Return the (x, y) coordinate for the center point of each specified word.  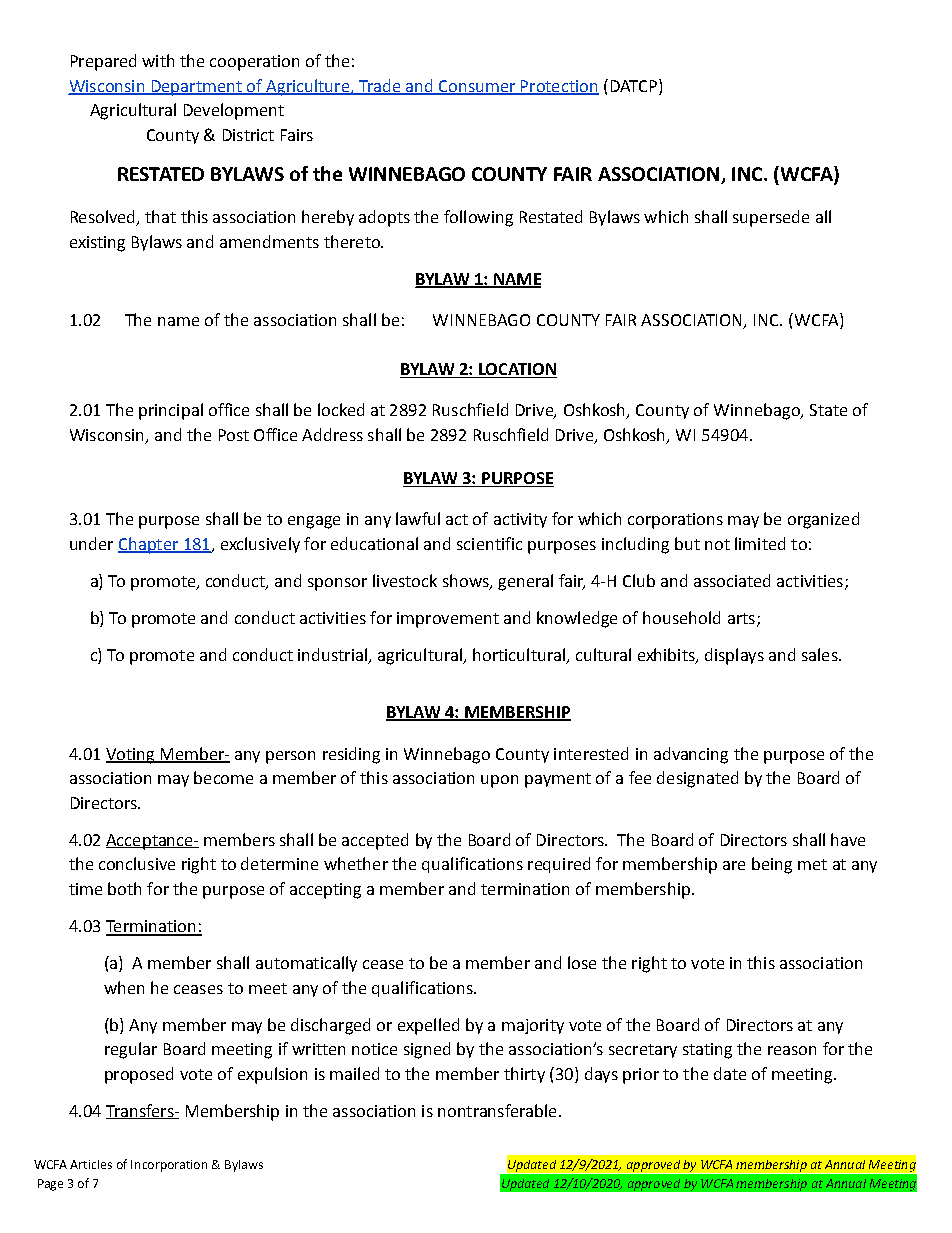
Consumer (477, 87)
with (158, 60)
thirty (524, 1075)
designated (697, 779)
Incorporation (169, 1166)
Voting (131, 756)
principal (171, 411)
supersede (771, 218)
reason (792, 1050)
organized (823, 520)
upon (499, 781)
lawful (418, 518)
